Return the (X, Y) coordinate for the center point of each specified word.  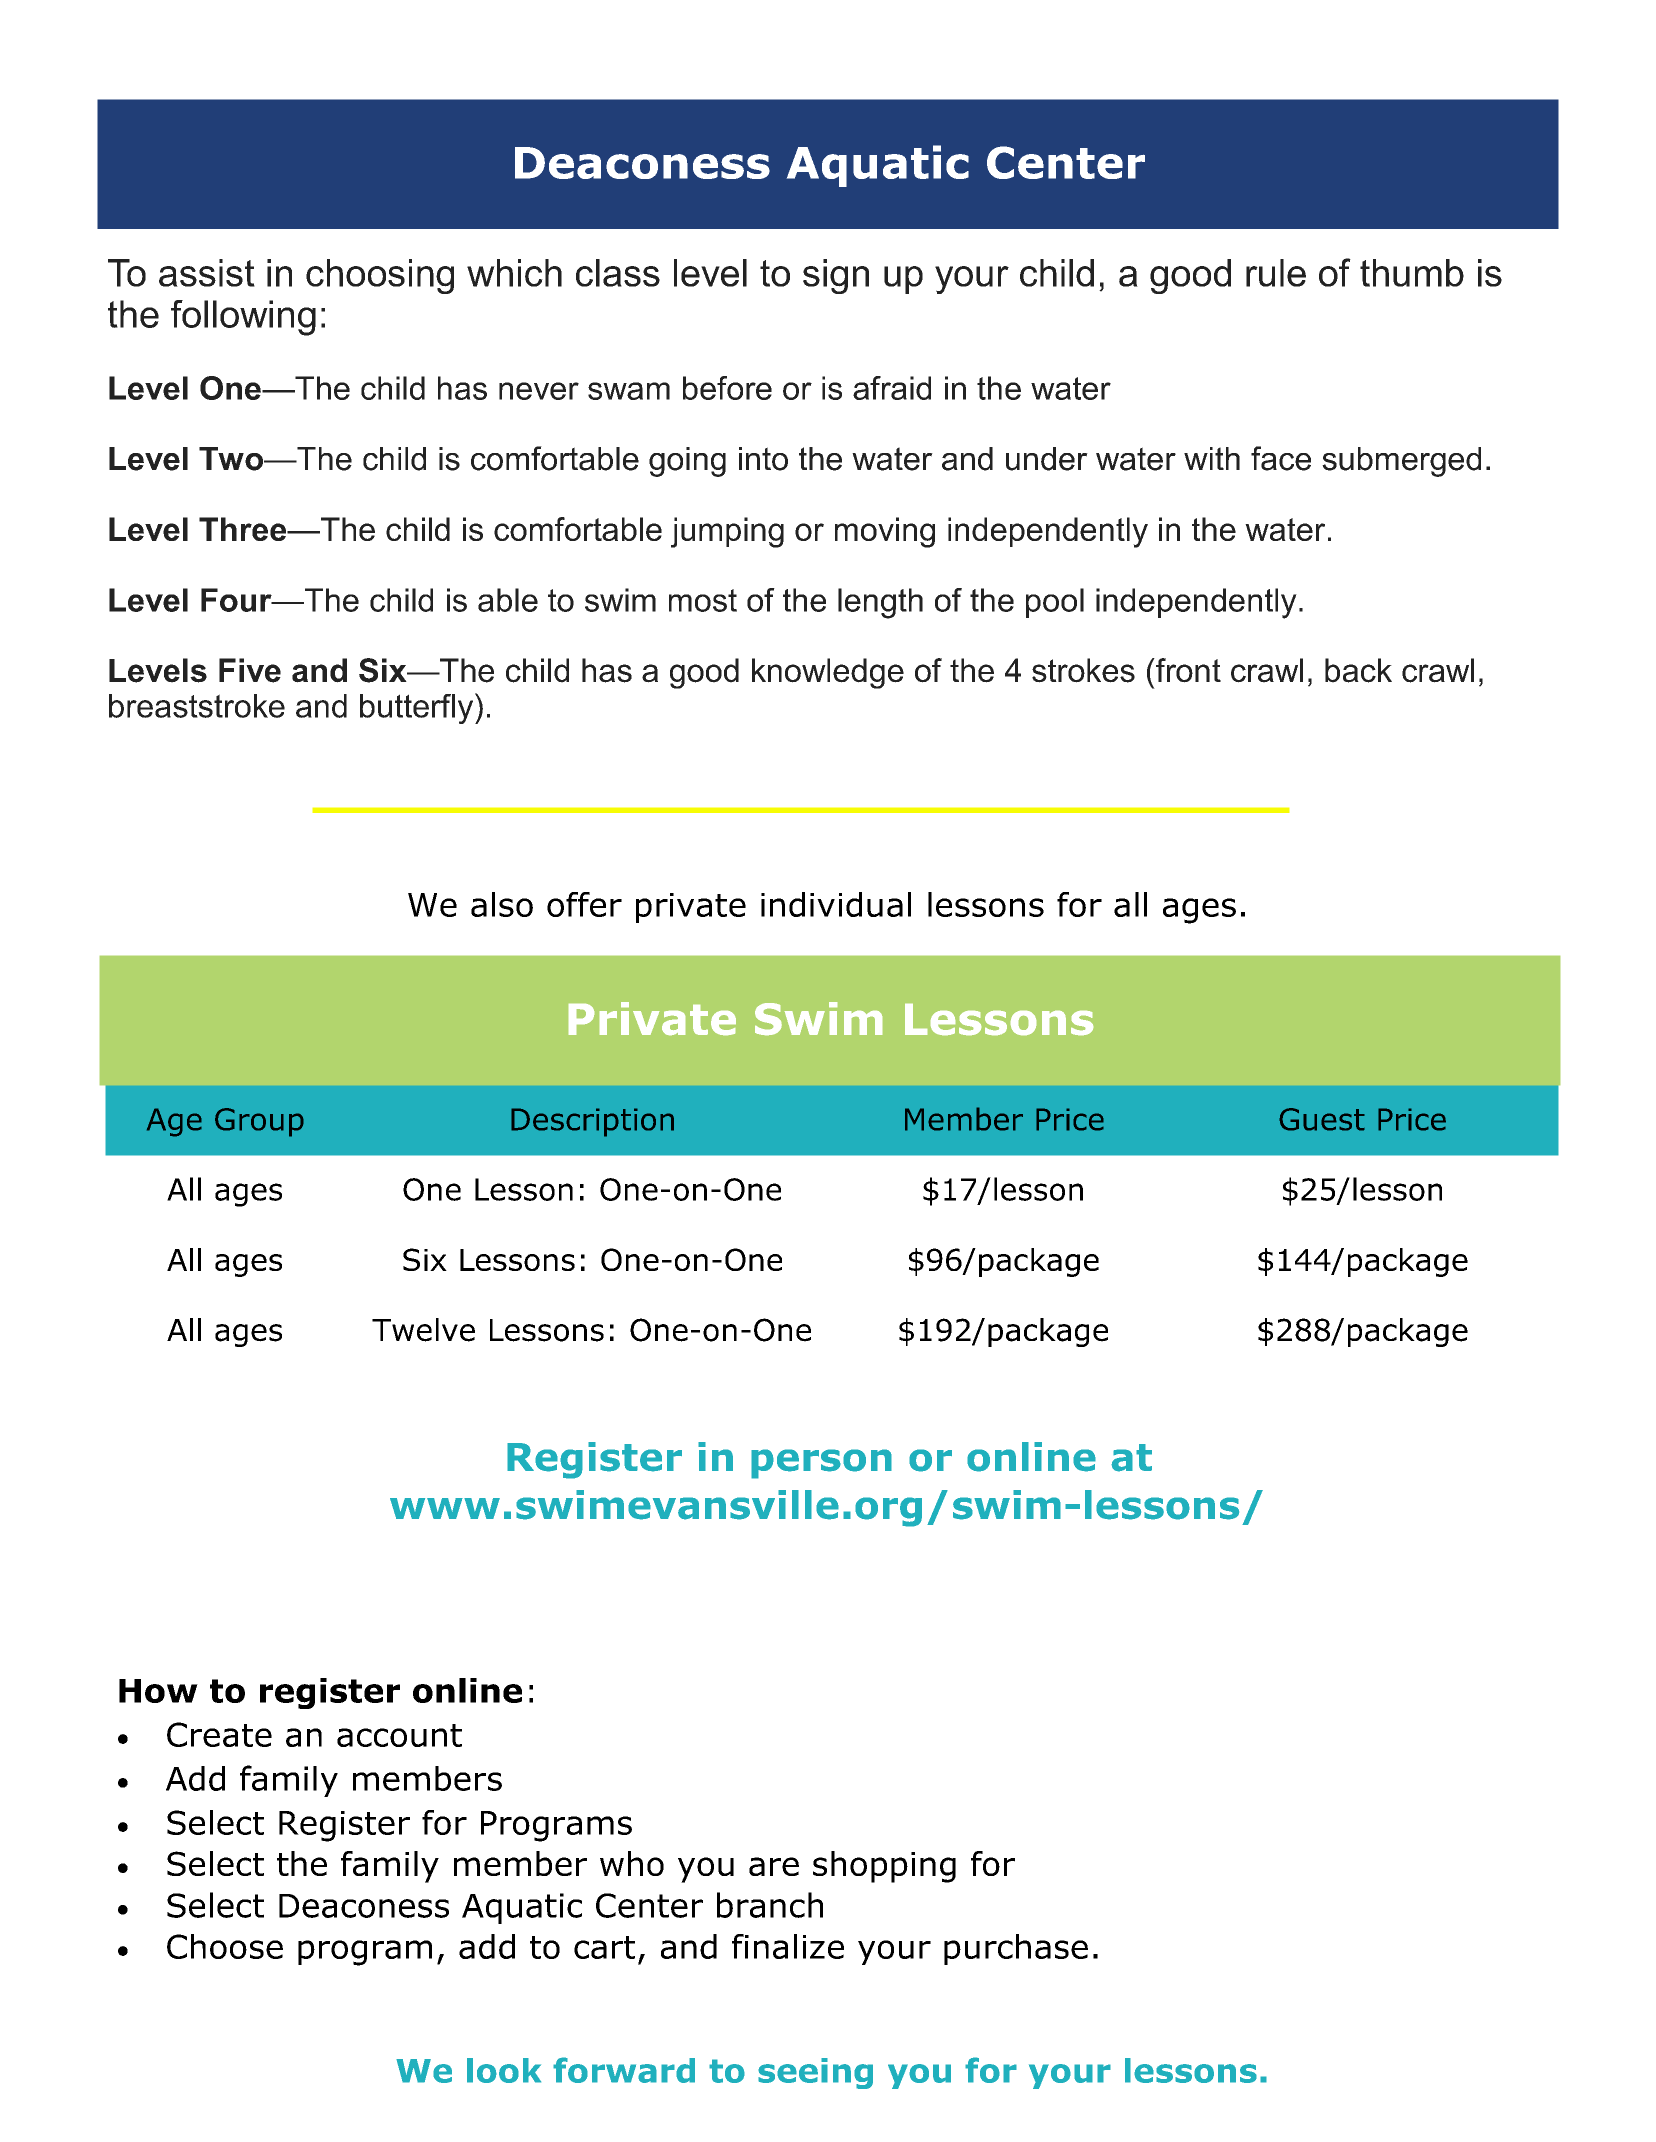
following (243, 318)
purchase (1016, 1949)
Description (592, 1122)
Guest (1322, 1119)
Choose (225, 1946)
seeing (815, 2073)
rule (1276, 273)
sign (836, 276)
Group (259, 1122)
